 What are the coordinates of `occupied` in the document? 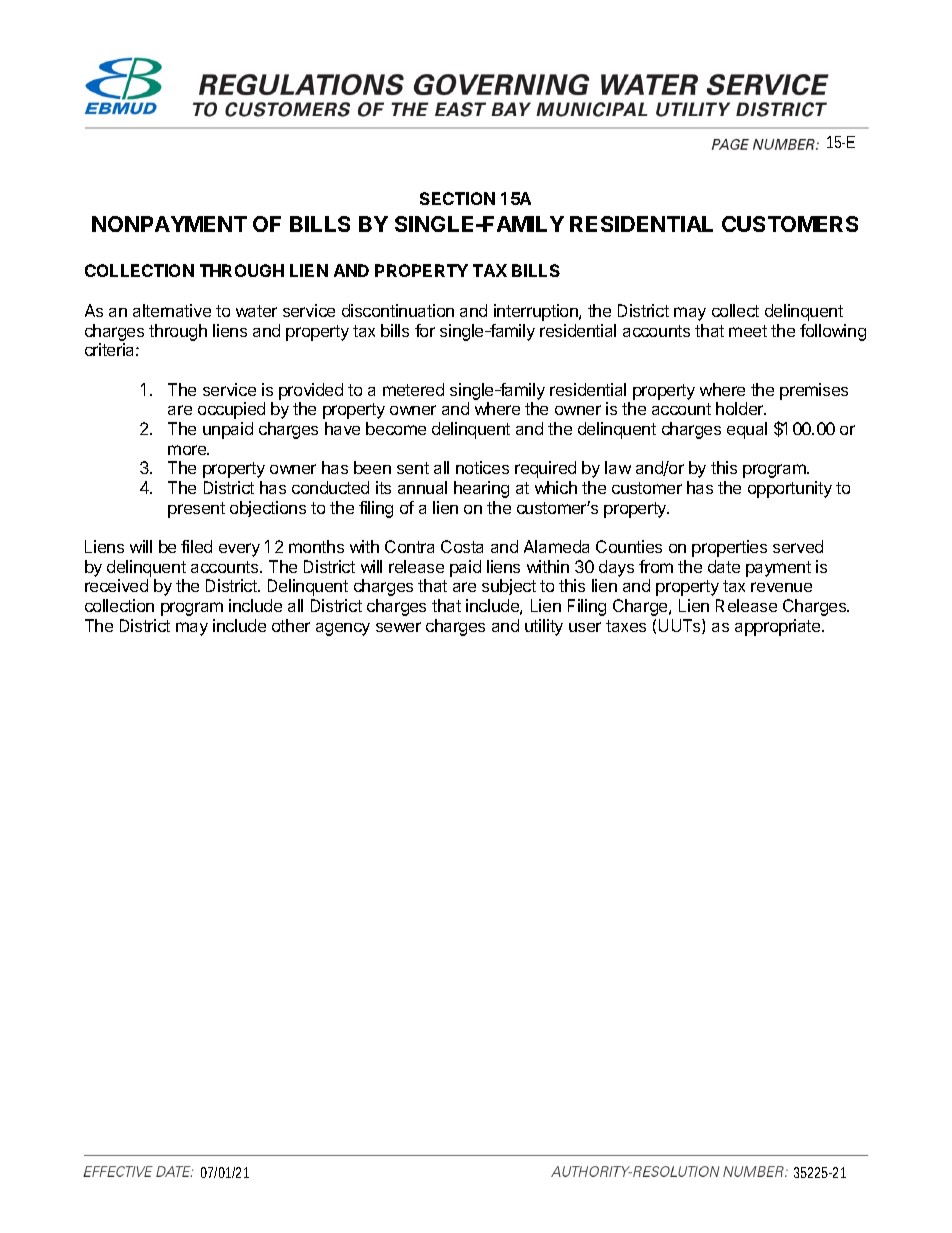 It's located at (231, 410).
